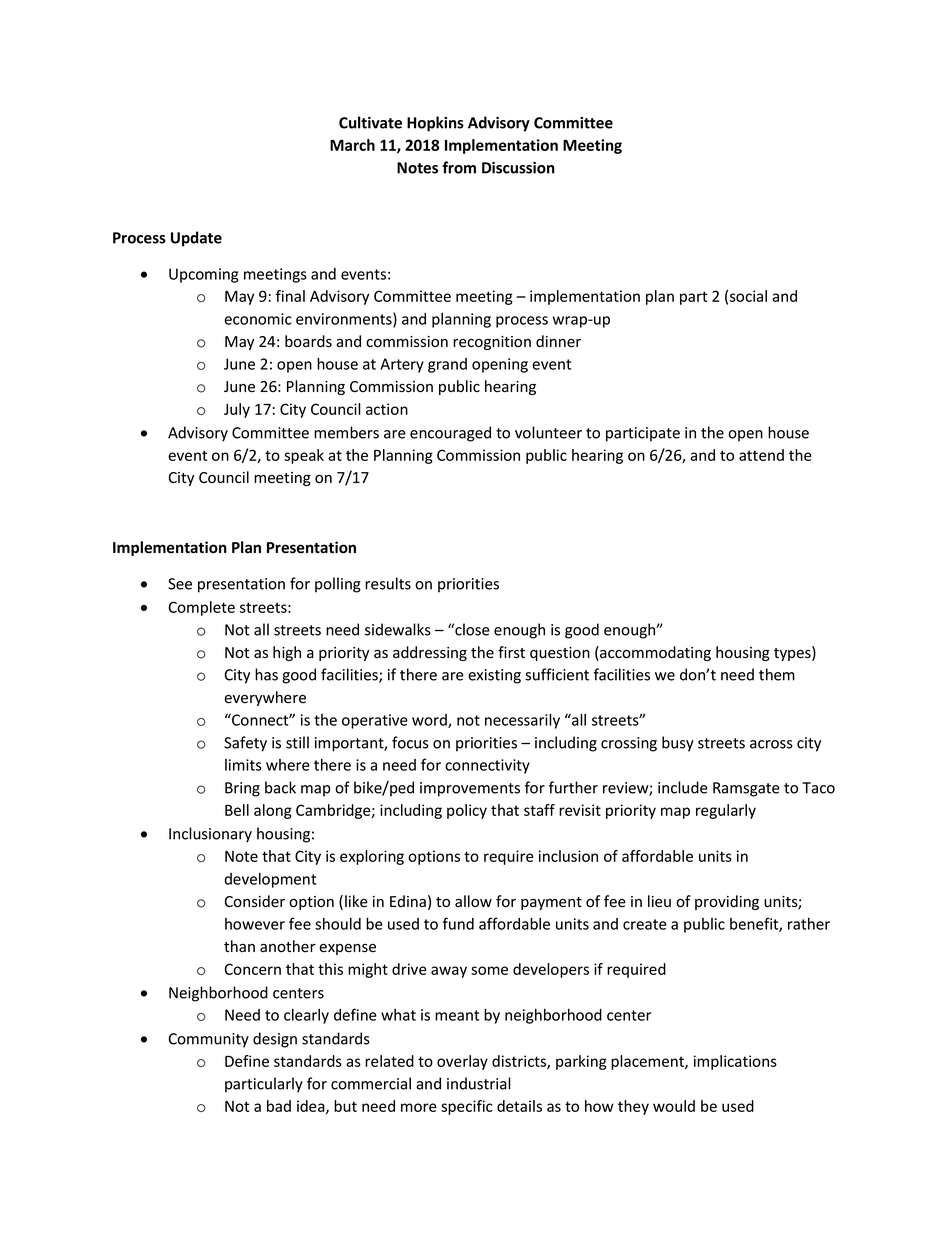 The width and height of the image is (952, 1233). What do you see at coordinates (761, 455) in the image?
I see `attend` at bounding box center [761, 455].
